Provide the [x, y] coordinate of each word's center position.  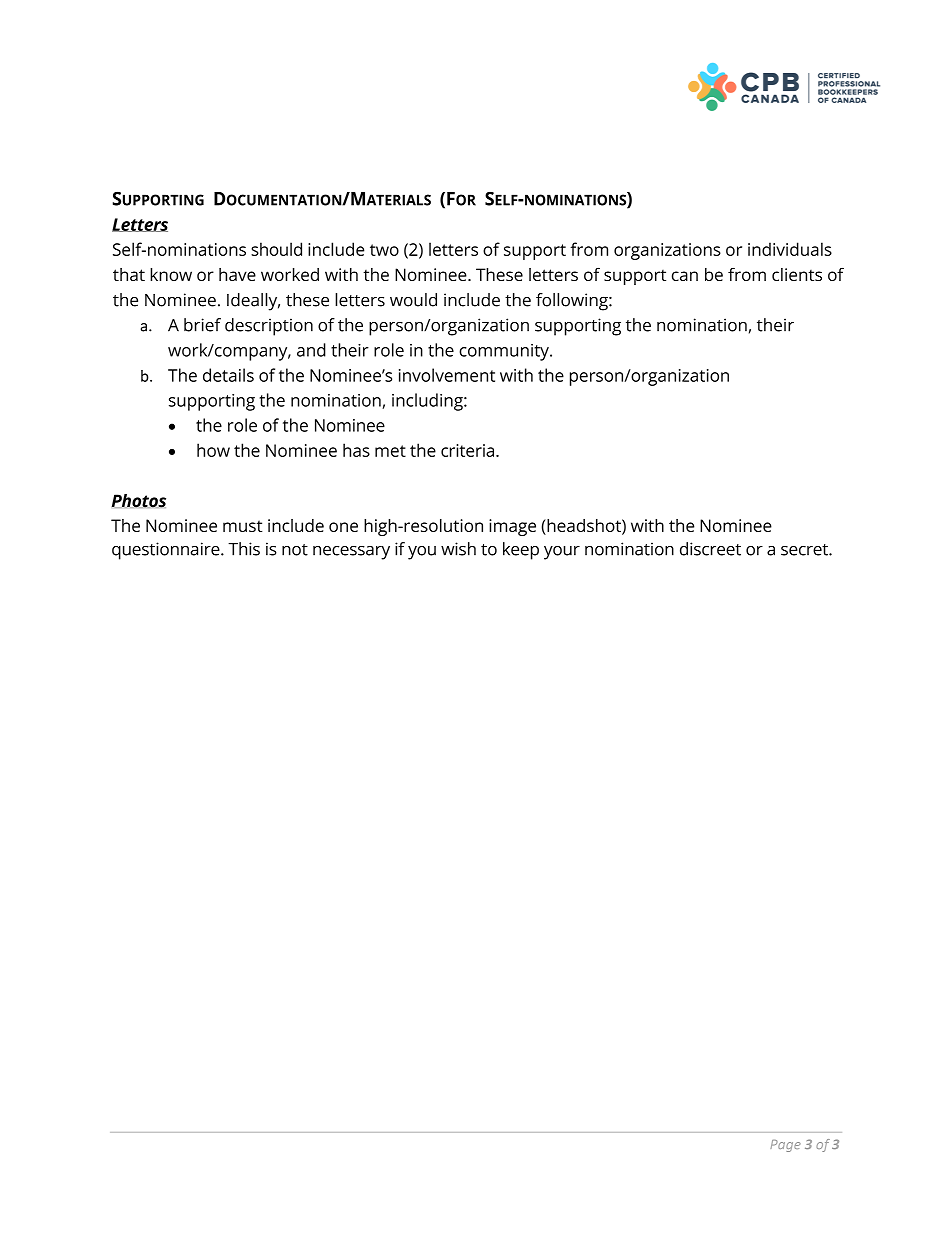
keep [521, 551]
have [237, 274]
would [413, 300]
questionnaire [167, 551]
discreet [710, 549]
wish [458, 549]
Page [785, 1146]
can [685, 276]
